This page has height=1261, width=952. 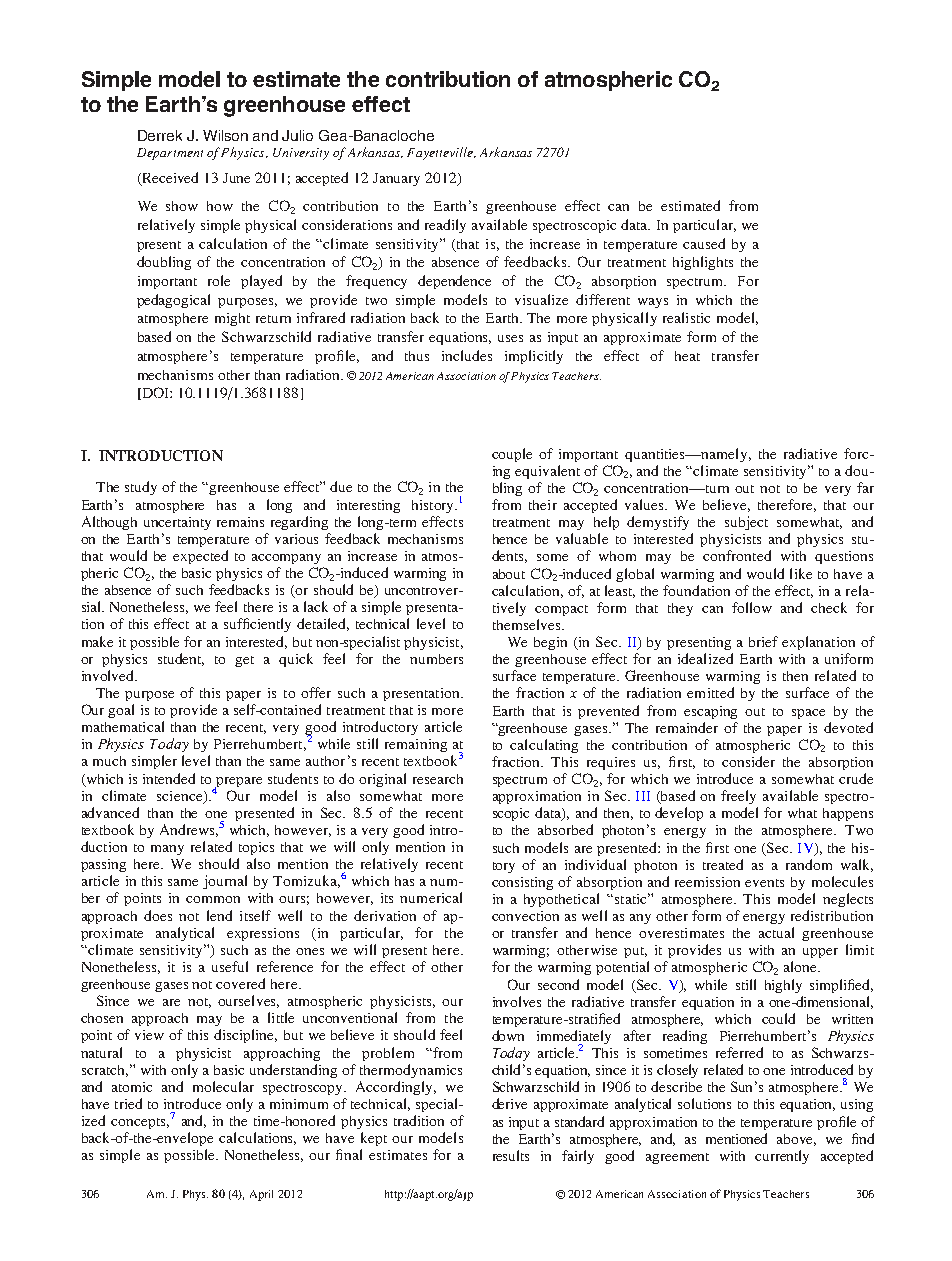 What do you see at coordinates (565, 829) in the page?
I see `absorbed` at bounding box center [565, 829].
